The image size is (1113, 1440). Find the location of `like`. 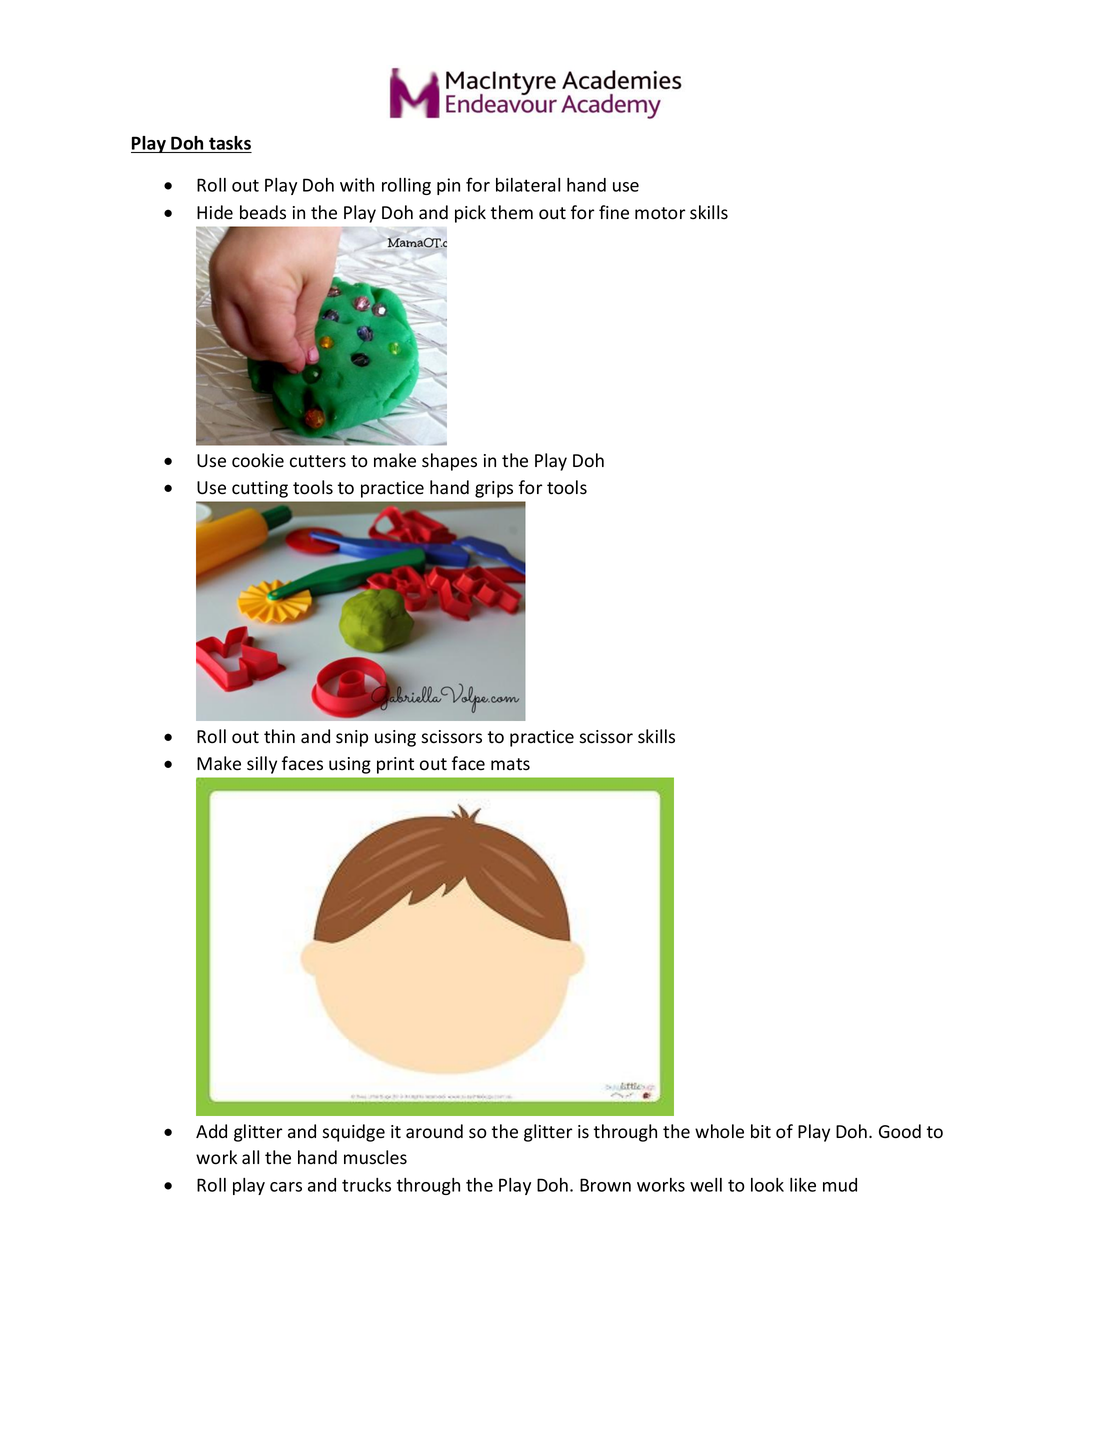

like is located at coordinates (803, 1185).
